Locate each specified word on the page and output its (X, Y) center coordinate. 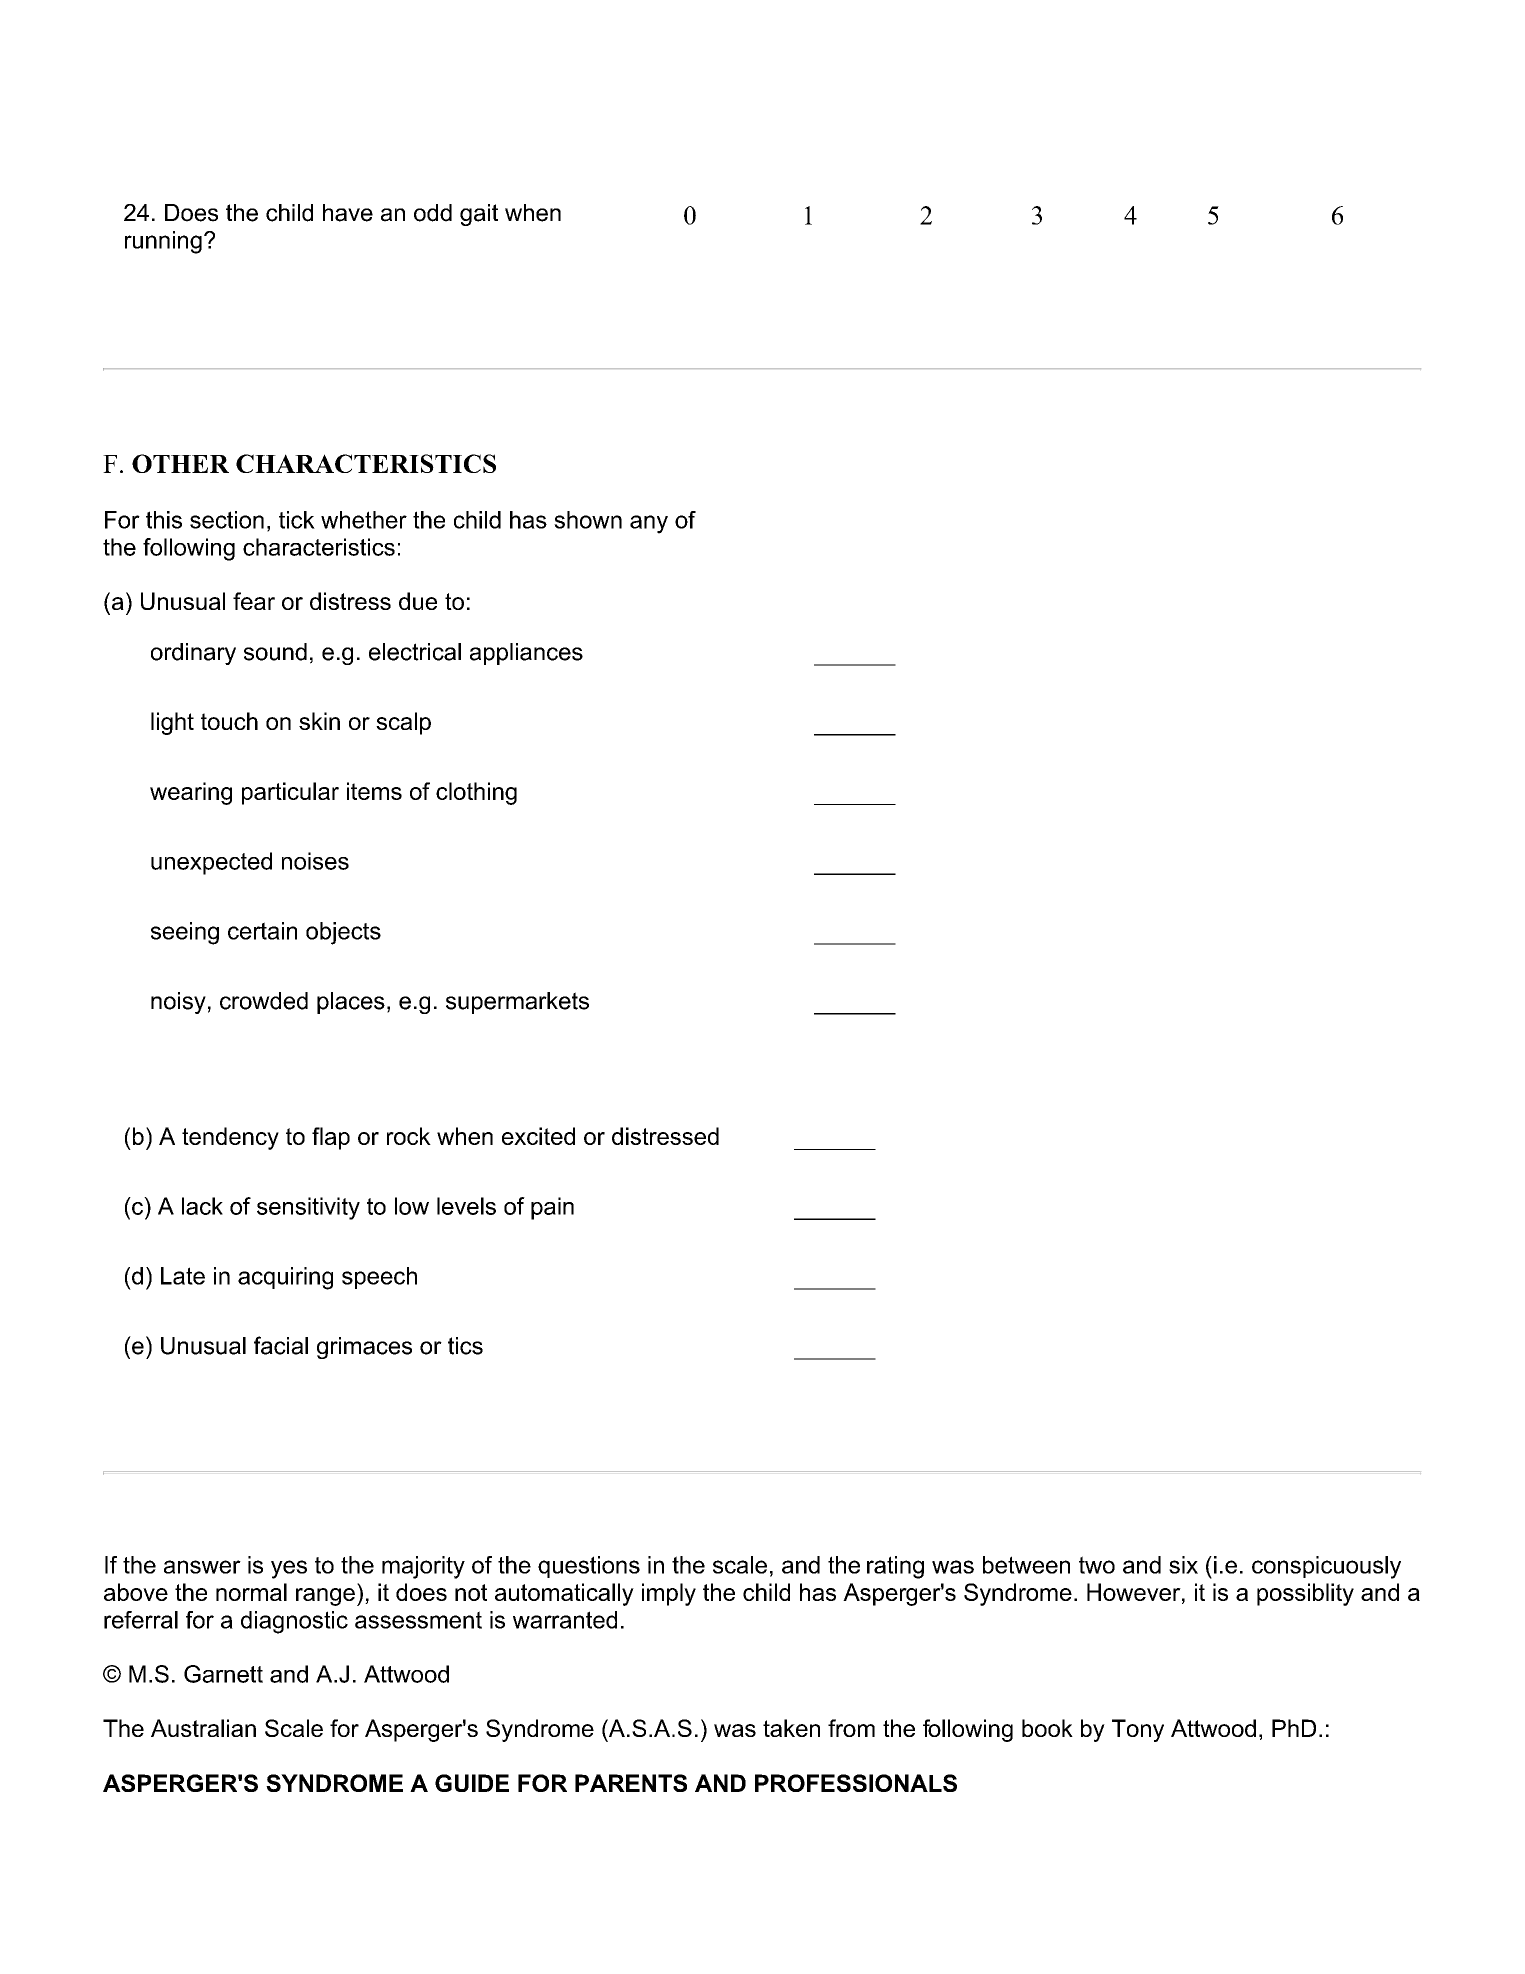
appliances (526, 654)
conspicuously (1326, 1567)
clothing (476, 793)
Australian (203, 1728)
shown (588, 520)
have (348, 213)
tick (297, 520)
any (649, 524)
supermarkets (517, 1003)
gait (479, 215)
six (1183, 1565)
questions (589, 1567)
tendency (230, 1138)
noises (315, 861)
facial (281, 1345)
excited (538, 1136)
